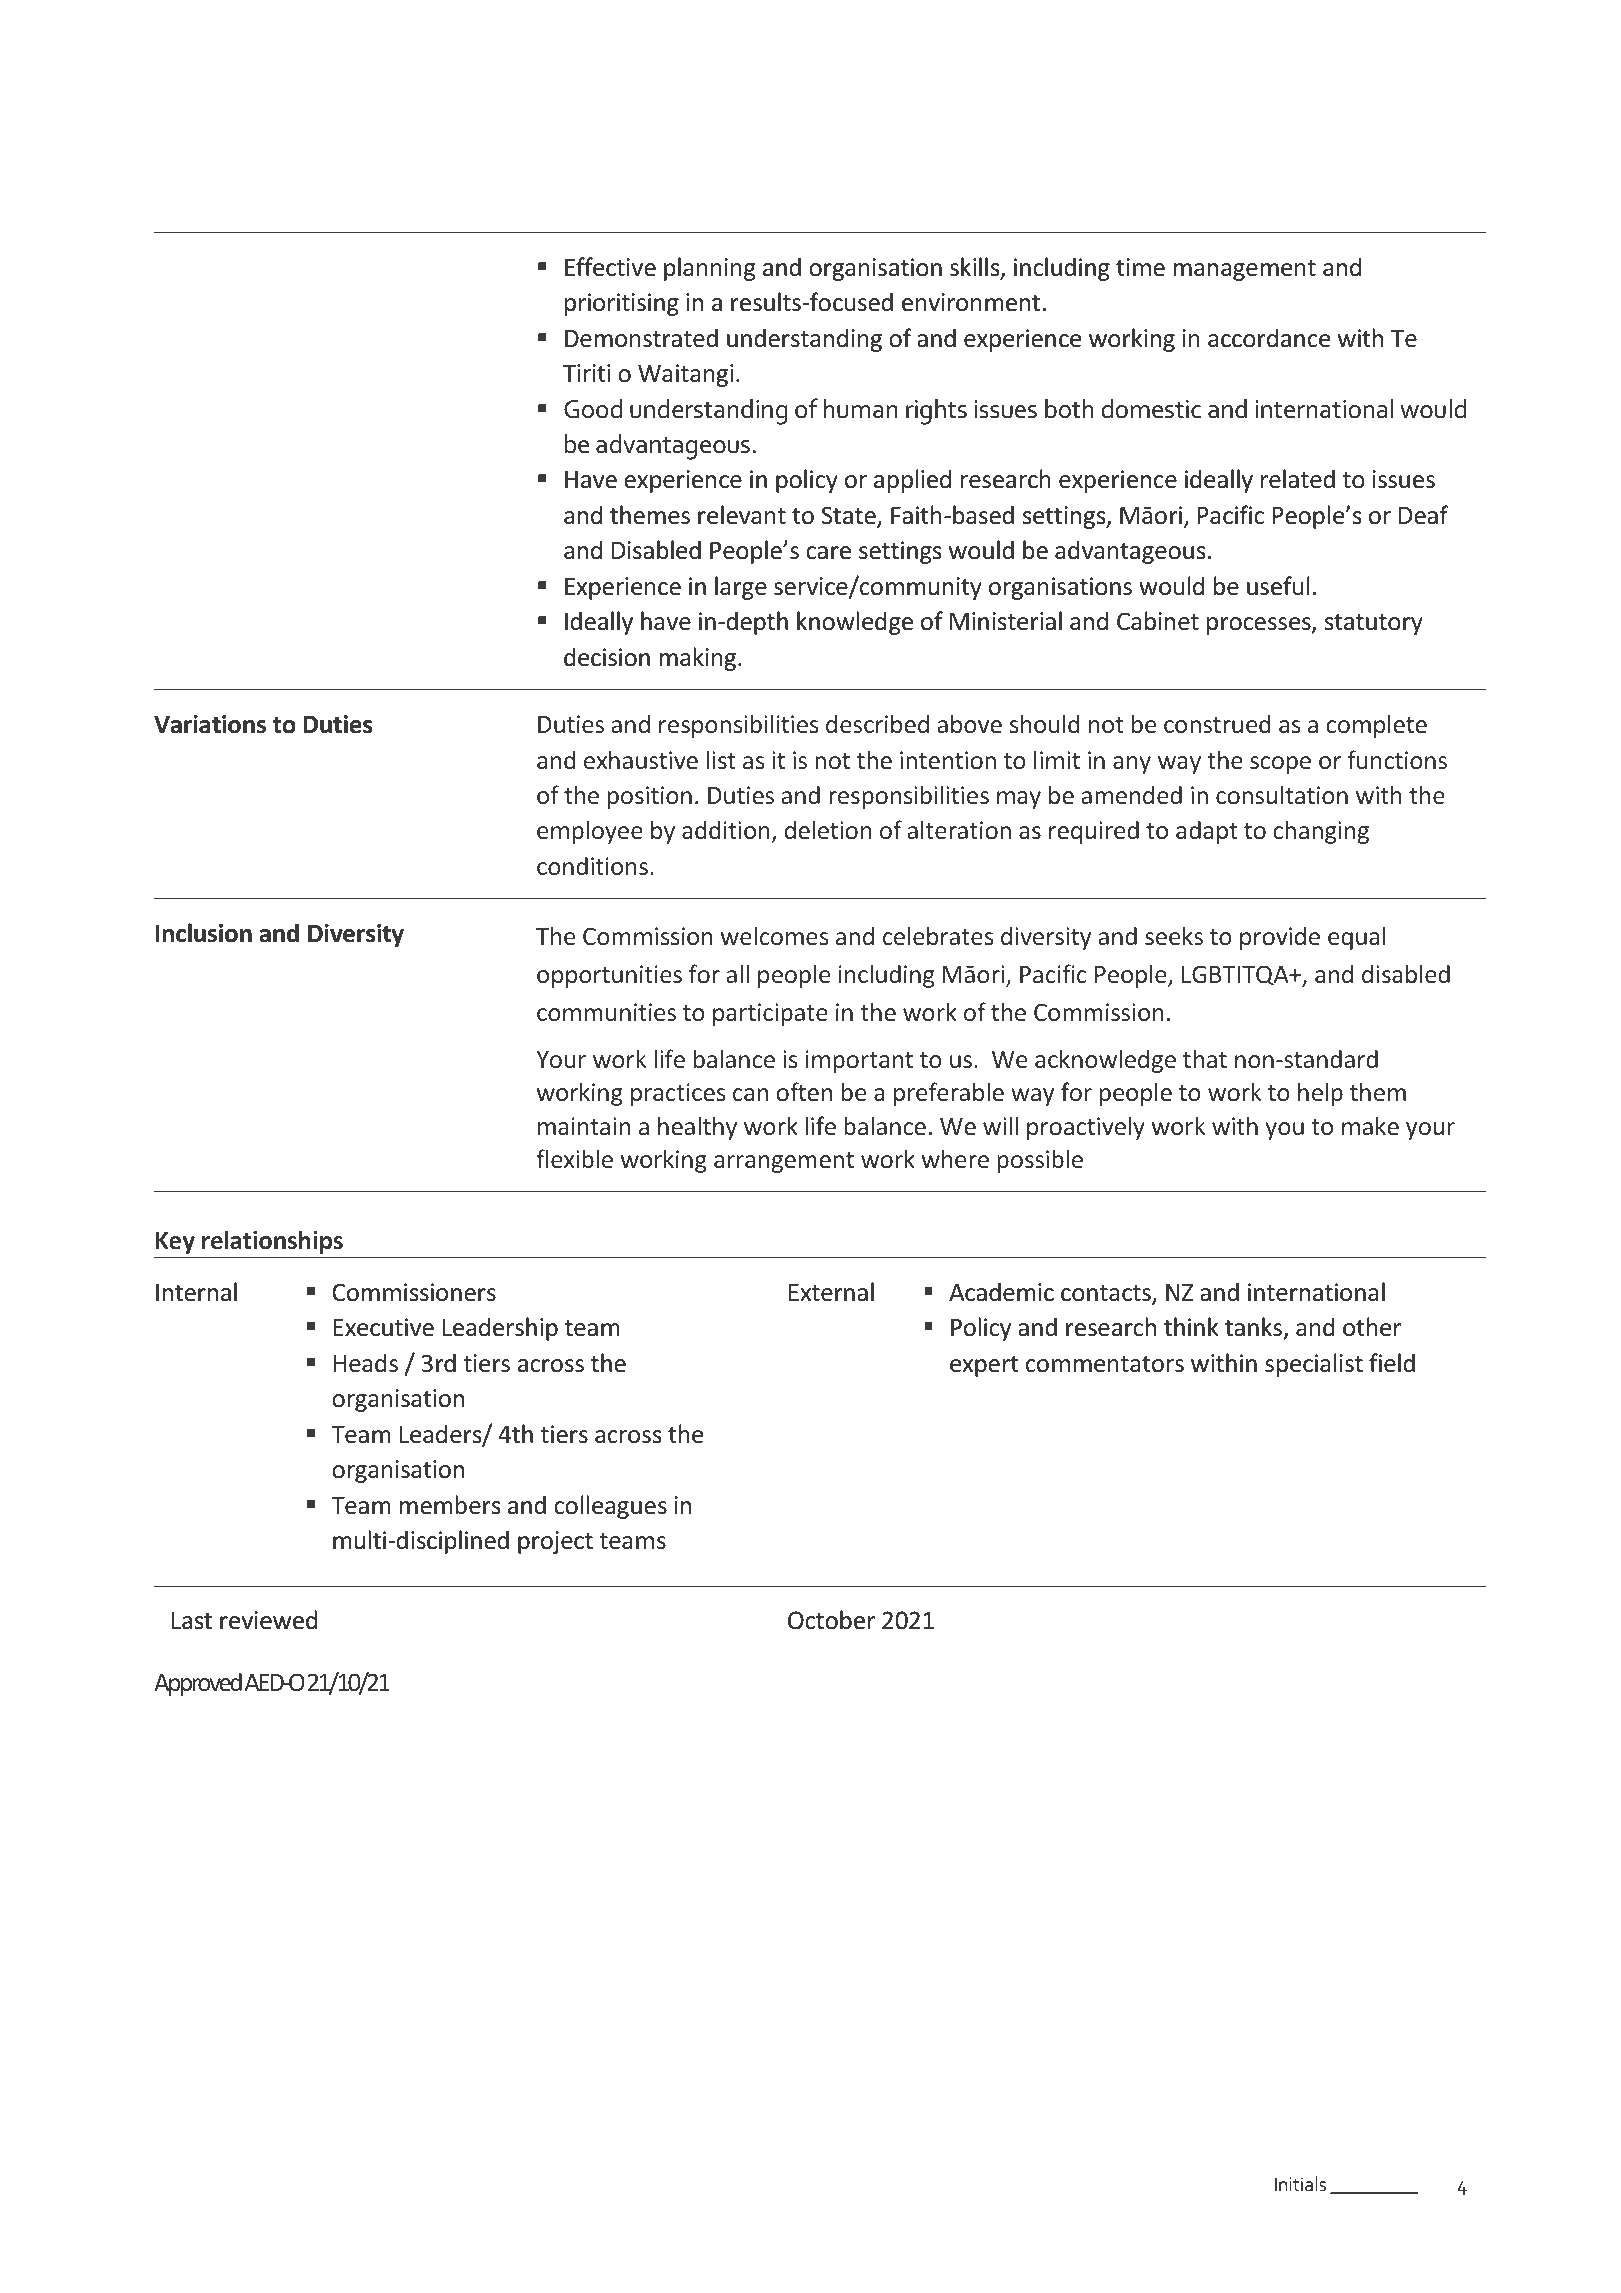 Image resolution: width=1621 pixels, height=2293 pixels. Describe the element at coordinates (198, 1684) in the document. I see `Approved` at that location.
